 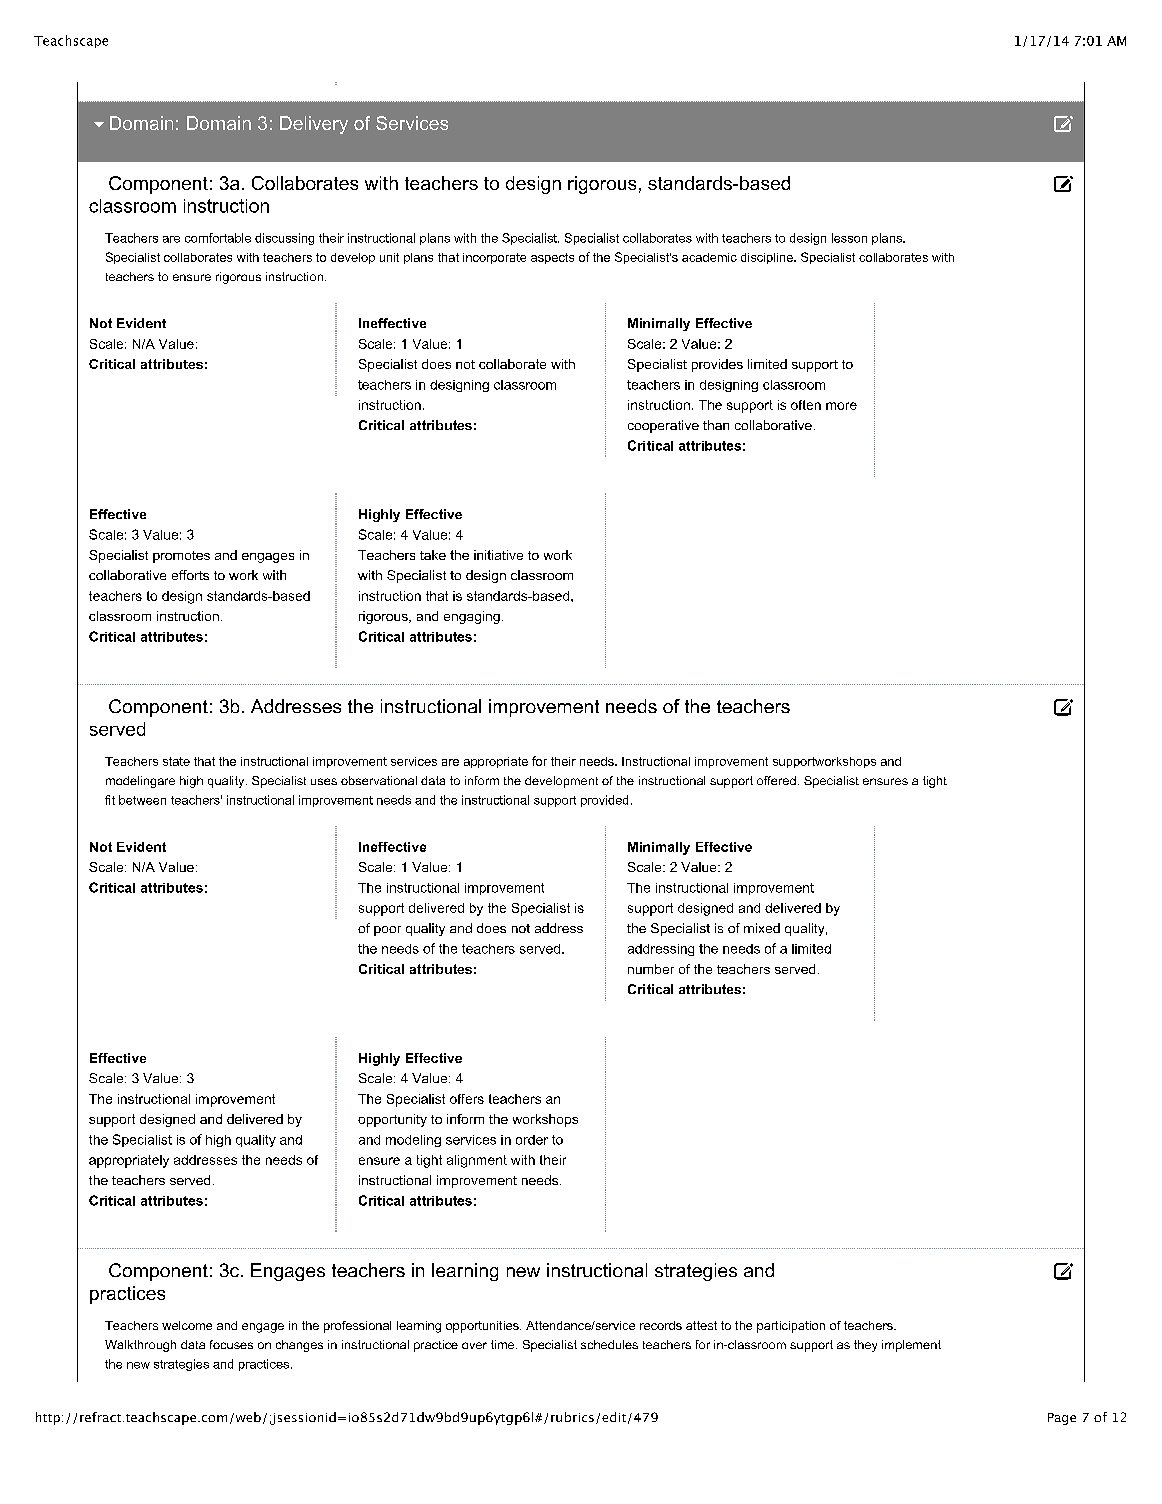 I want to click on state, so click(x=176, y=761).
